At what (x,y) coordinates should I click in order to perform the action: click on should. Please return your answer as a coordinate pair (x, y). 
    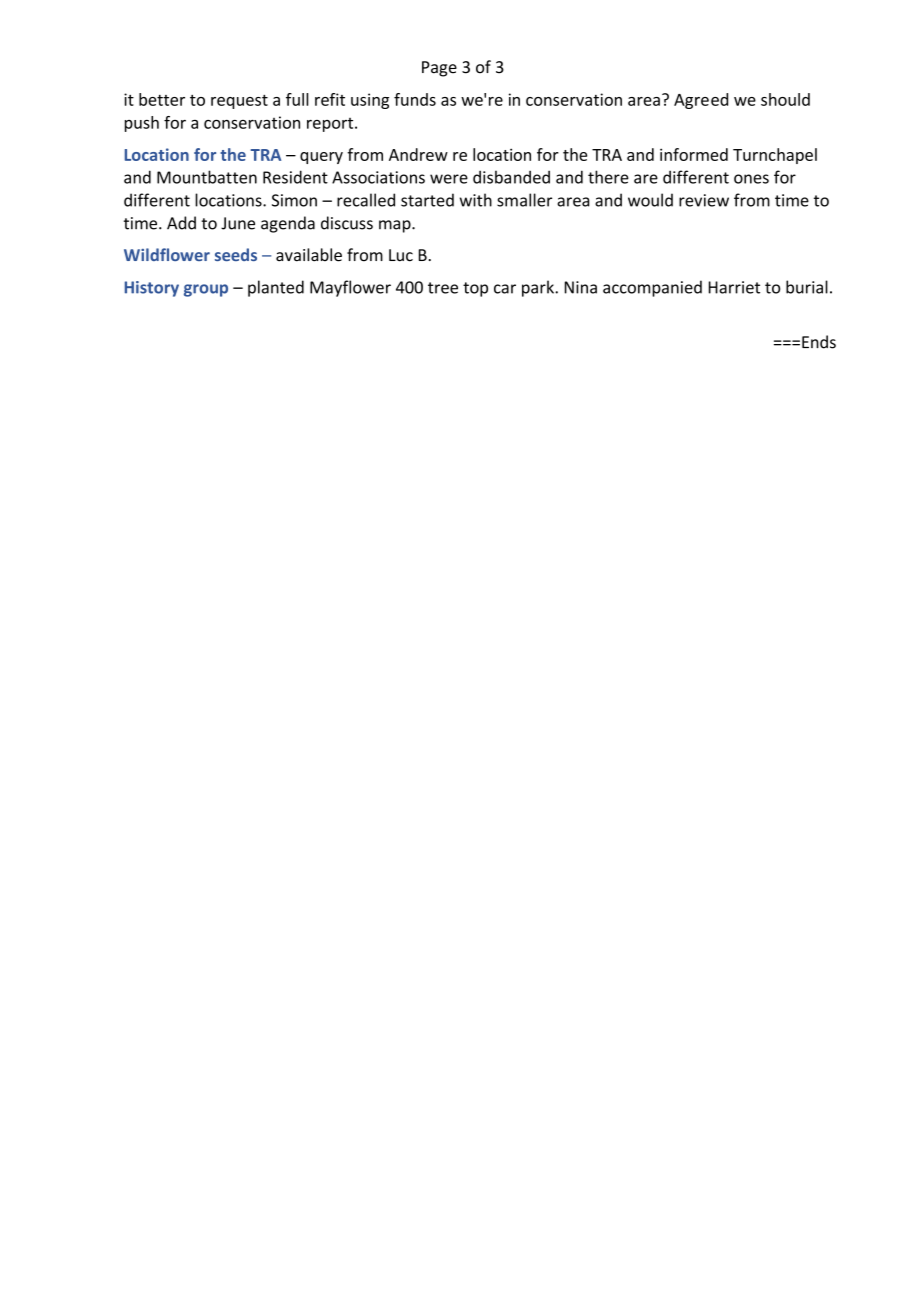
    Looking at the image, I should click on (785, 99).
